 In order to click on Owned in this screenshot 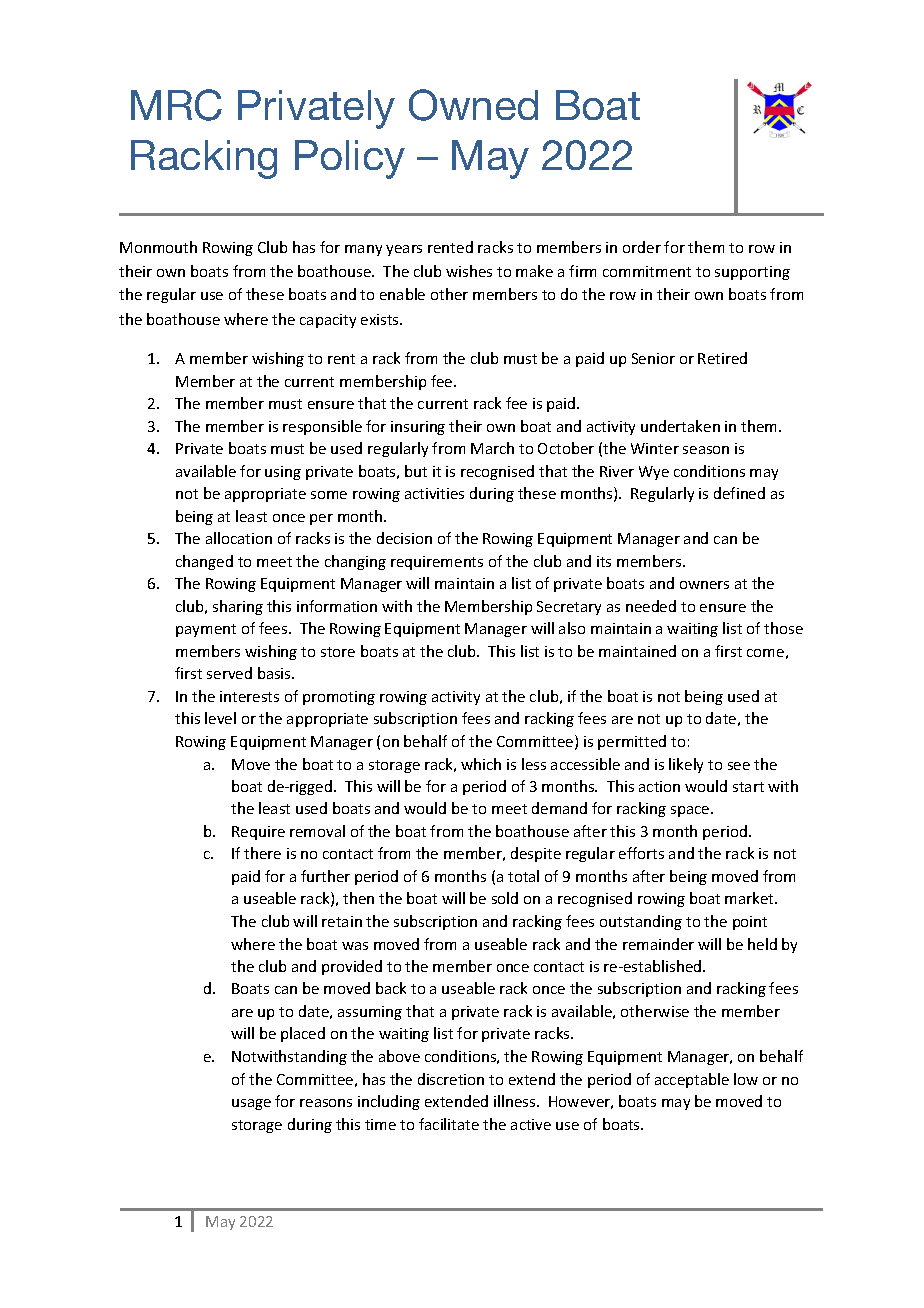, I will do `click(473, 105)`.
